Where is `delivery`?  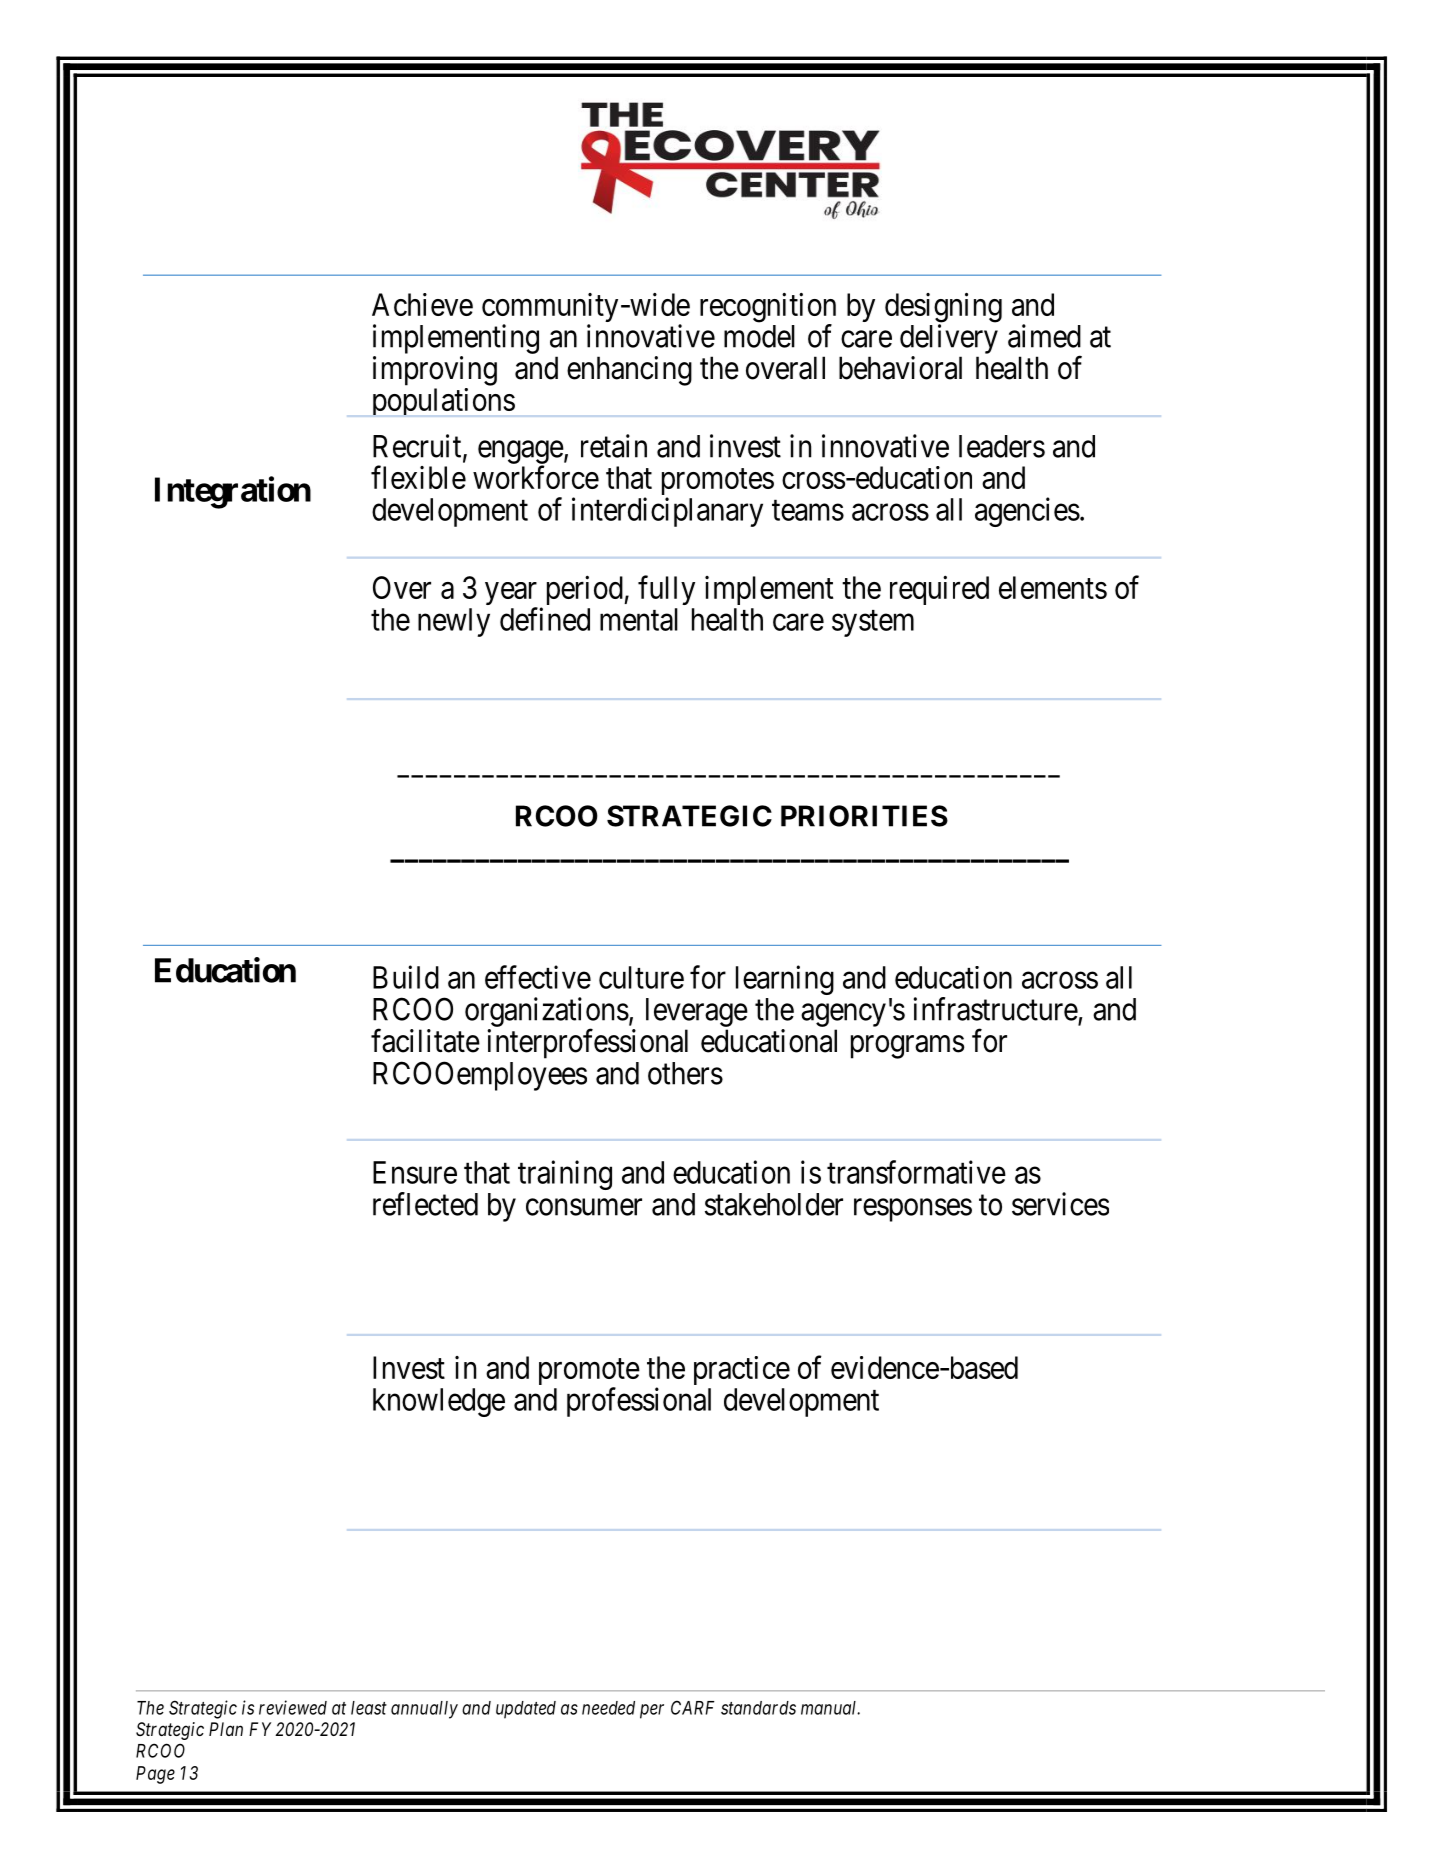
delivery is located at coordinates (949, 339).
